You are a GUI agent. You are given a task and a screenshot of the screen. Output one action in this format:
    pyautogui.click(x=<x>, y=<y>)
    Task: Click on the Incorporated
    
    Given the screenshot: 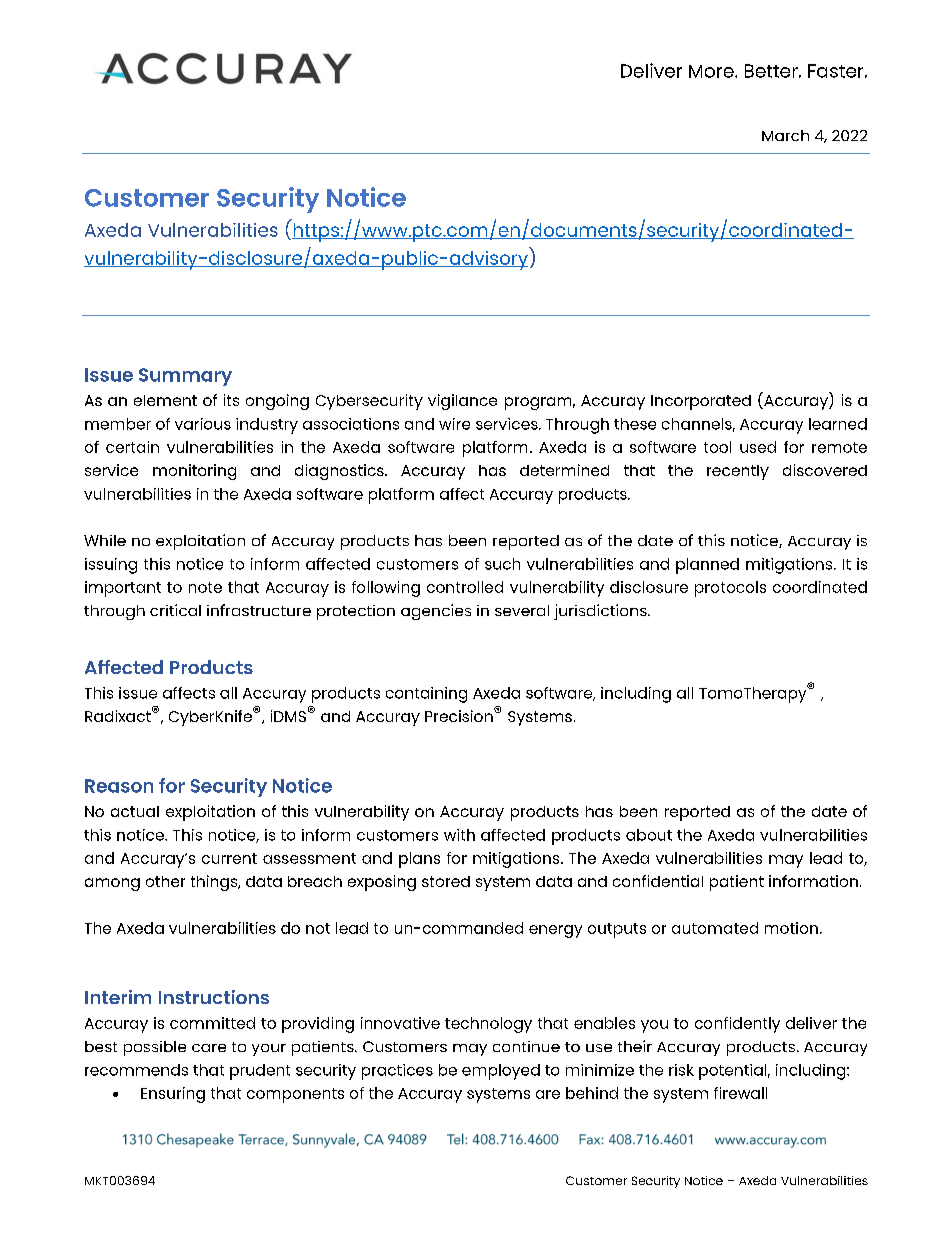 What is the action you would take?
    pyautogui.click(x=701, y=402)
